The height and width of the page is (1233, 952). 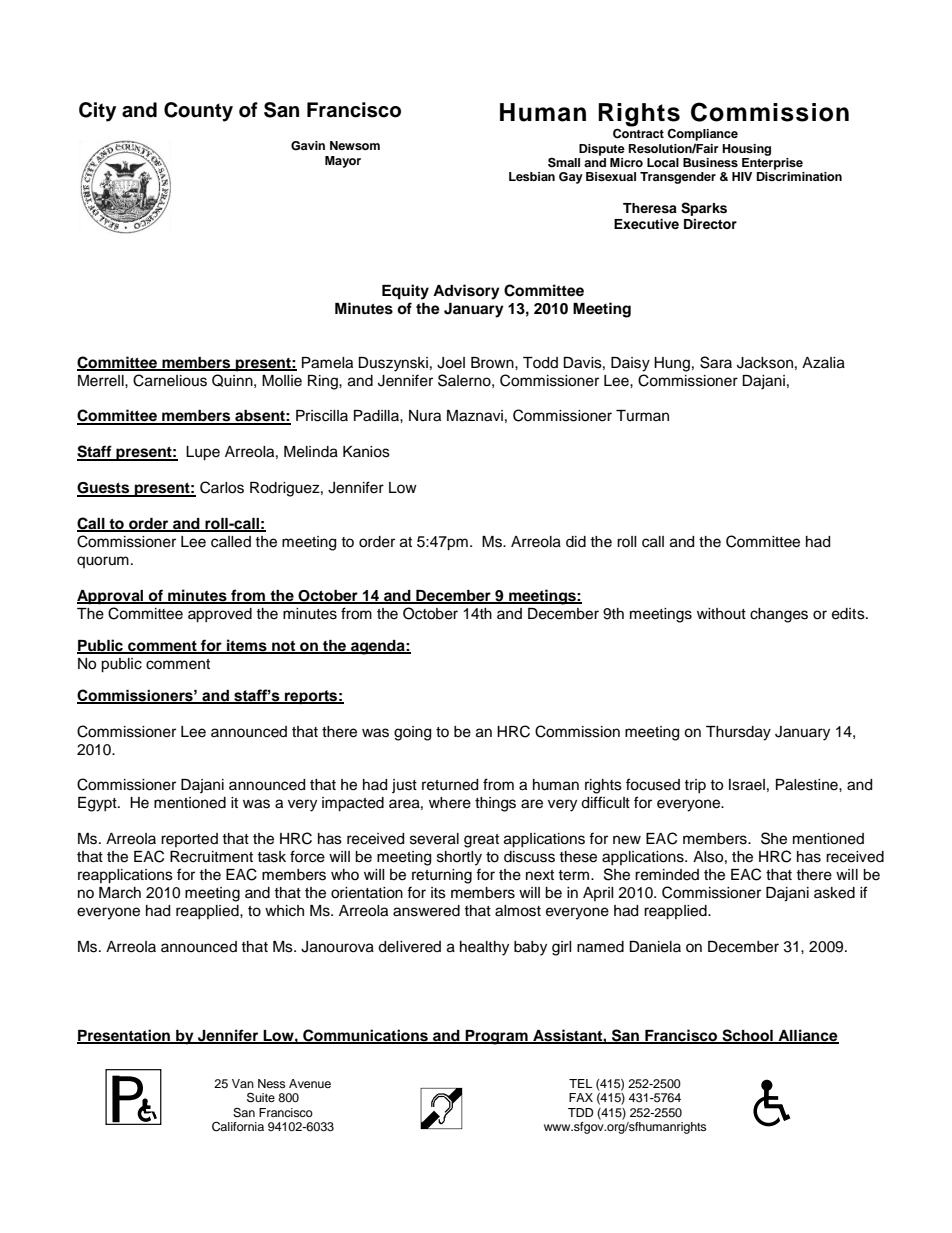 I want to click on County, so click(x=198, y=112).
